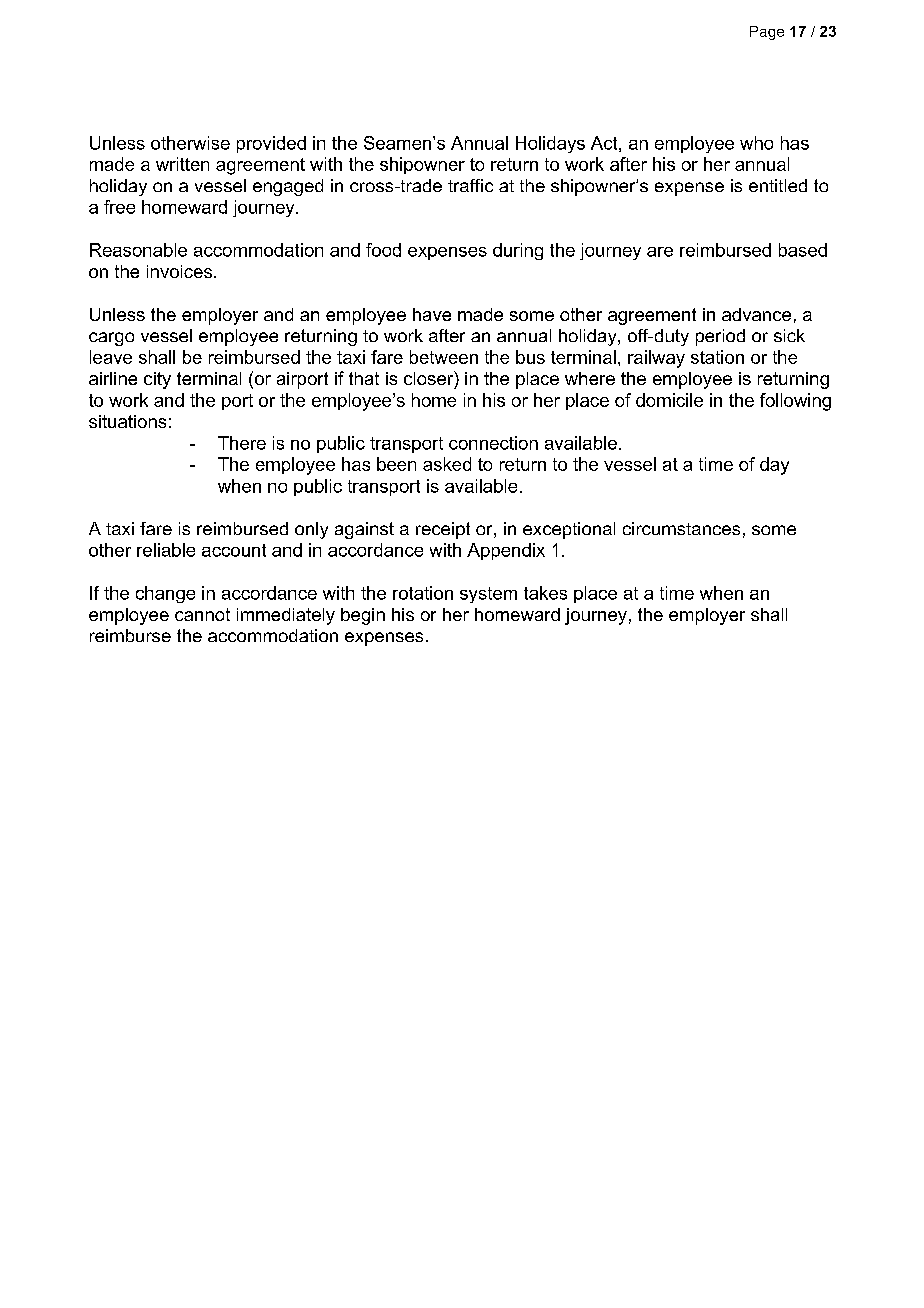 The height and width of the screenshot is (1308, 924). What do you see at coordinates (138, 250) in the screenshot?
I see `Reasonable` at bounding box center [138, 250].
